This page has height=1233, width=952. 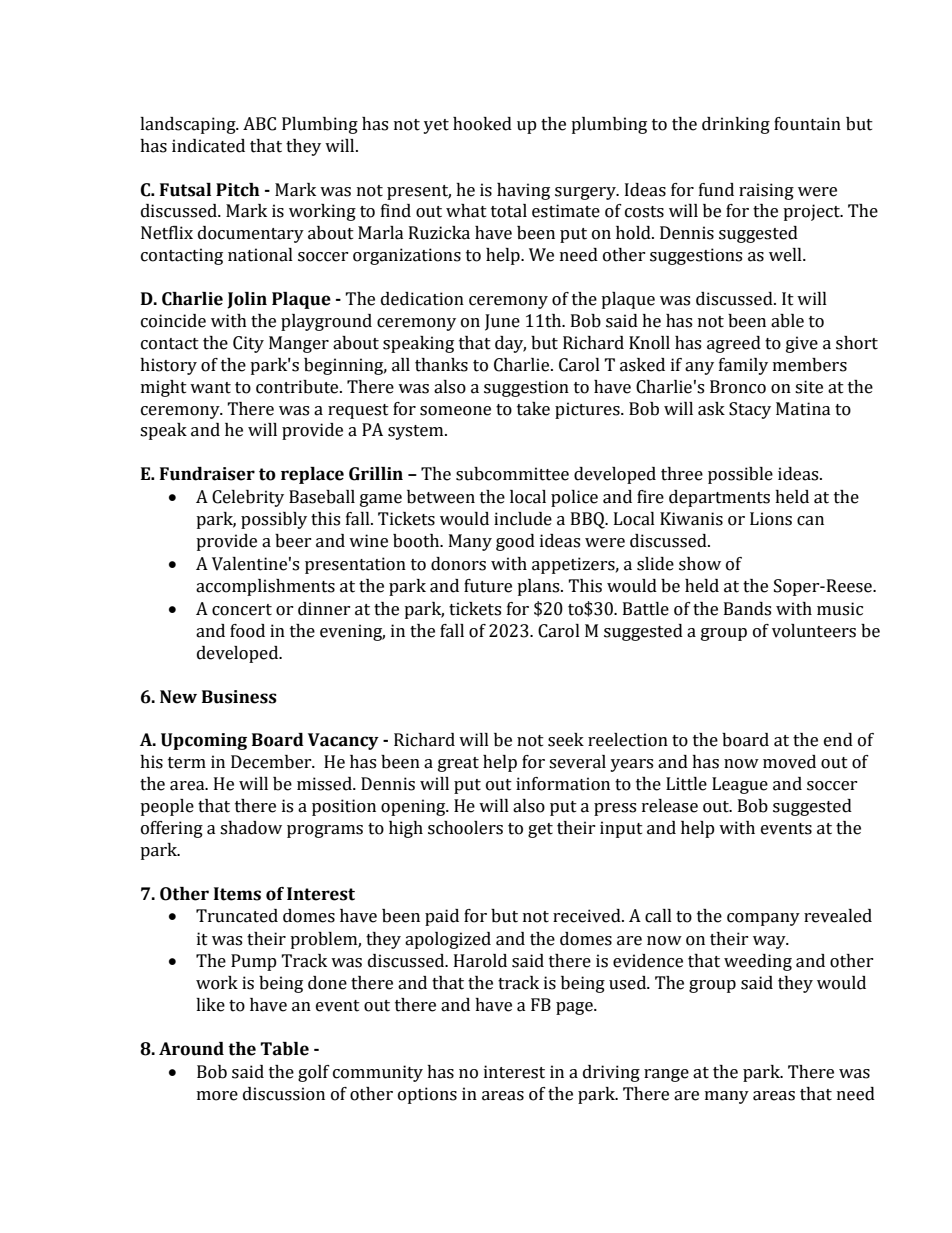 I want to click on options, so click(x=427, y=1095).
